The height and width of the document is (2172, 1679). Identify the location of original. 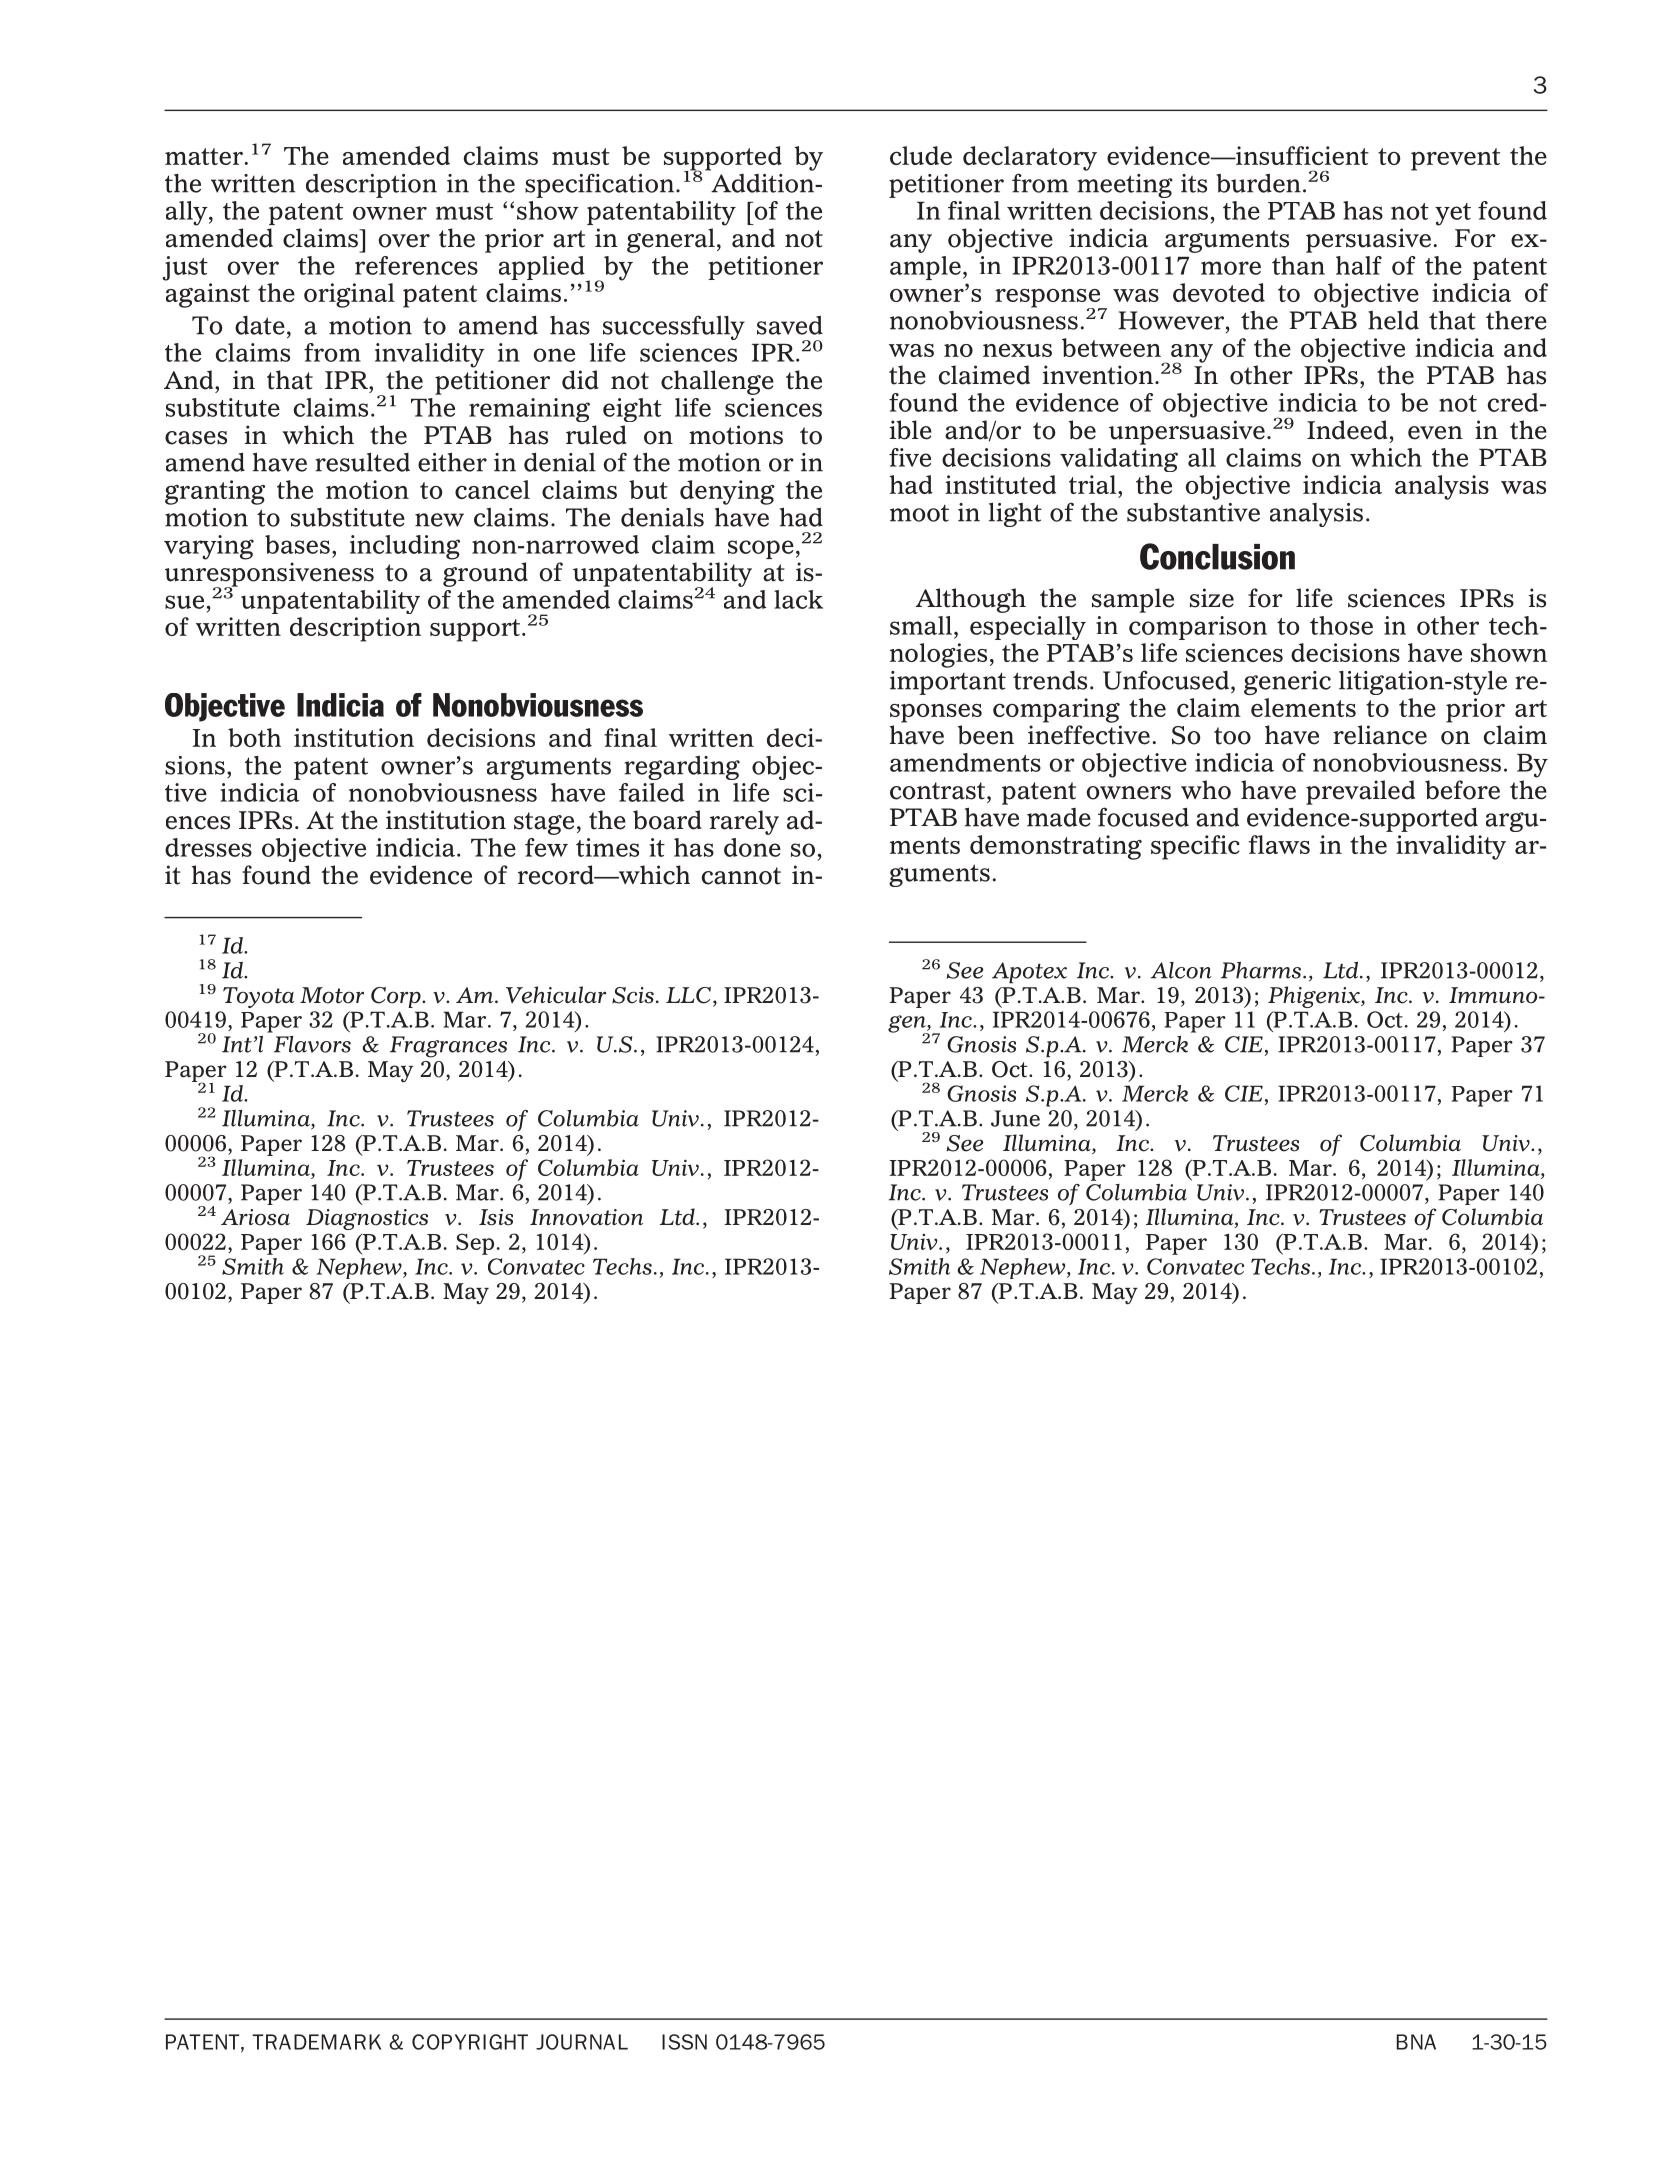
(349, 295).
